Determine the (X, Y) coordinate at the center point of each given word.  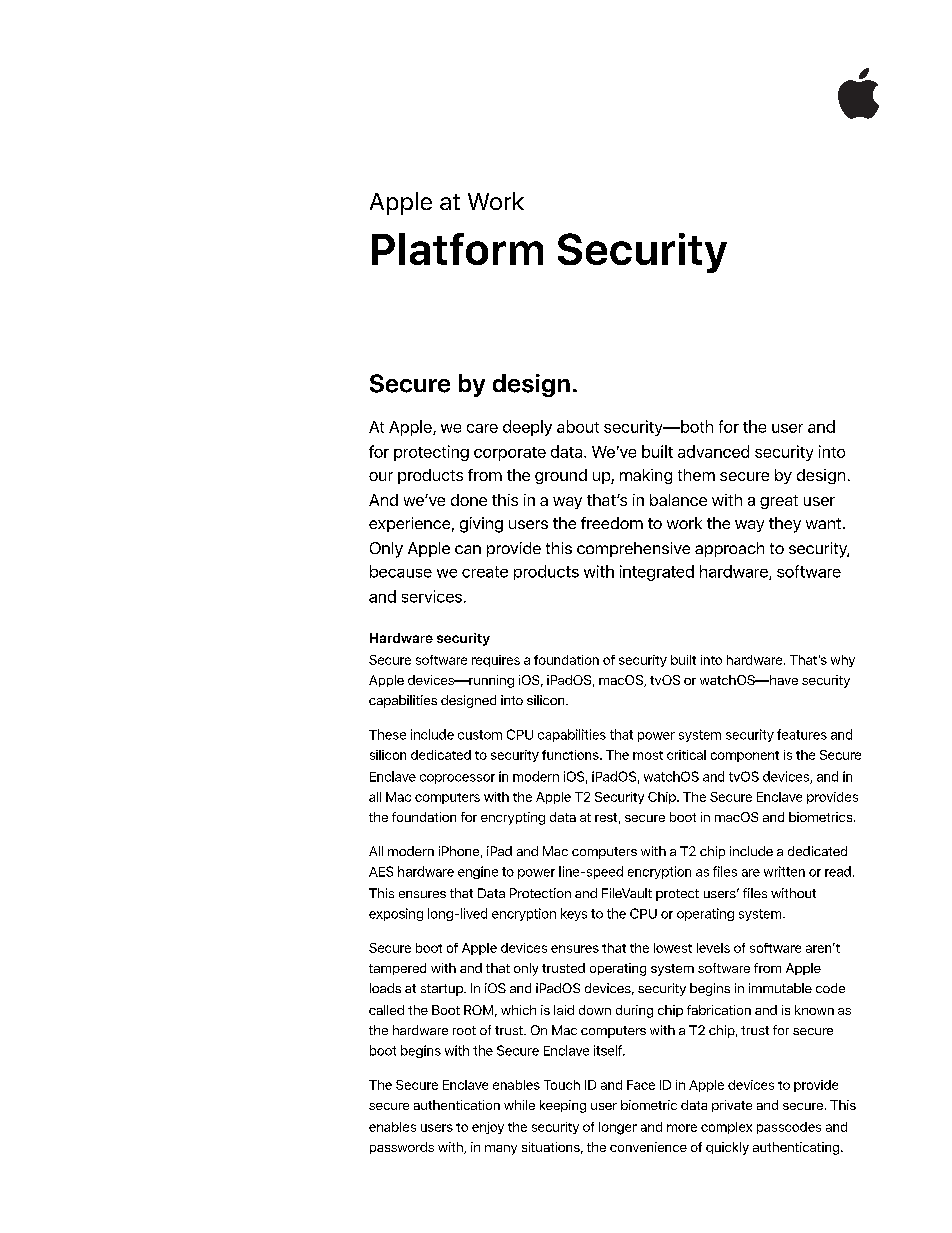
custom (480, 735)
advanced (713, 451)
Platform (457, 249)
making (646, 476)
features (802, 734)
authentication (457, 1105)
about (578, 426)
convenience (648, 1147)
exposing (396, 914)
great (779, 502)
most (648, 755)
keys (574, 914)
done (469, 500)
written (784, 871)
